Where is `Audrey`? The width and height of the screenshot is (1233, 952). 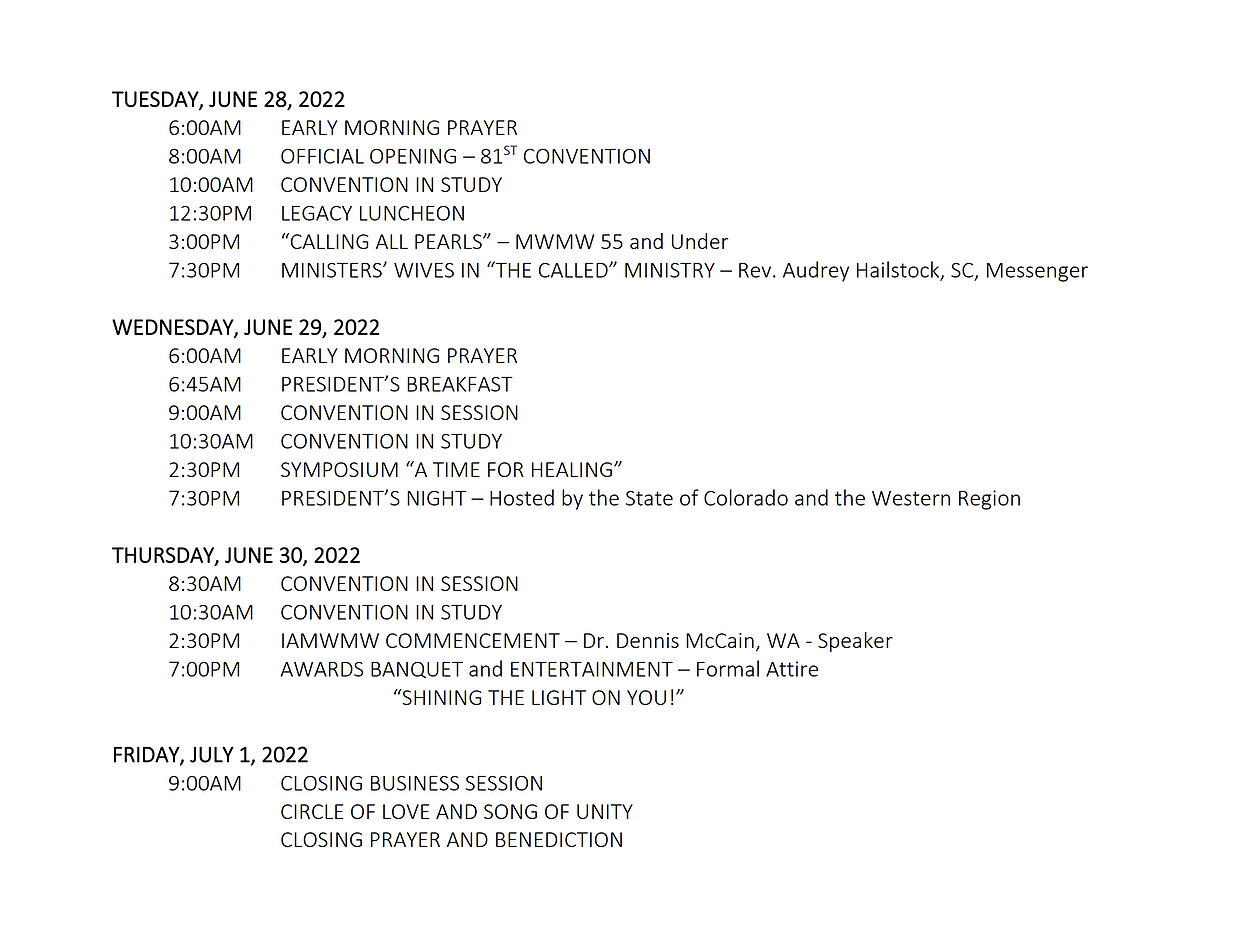
Audrey is located at coordinates (816, 271).
